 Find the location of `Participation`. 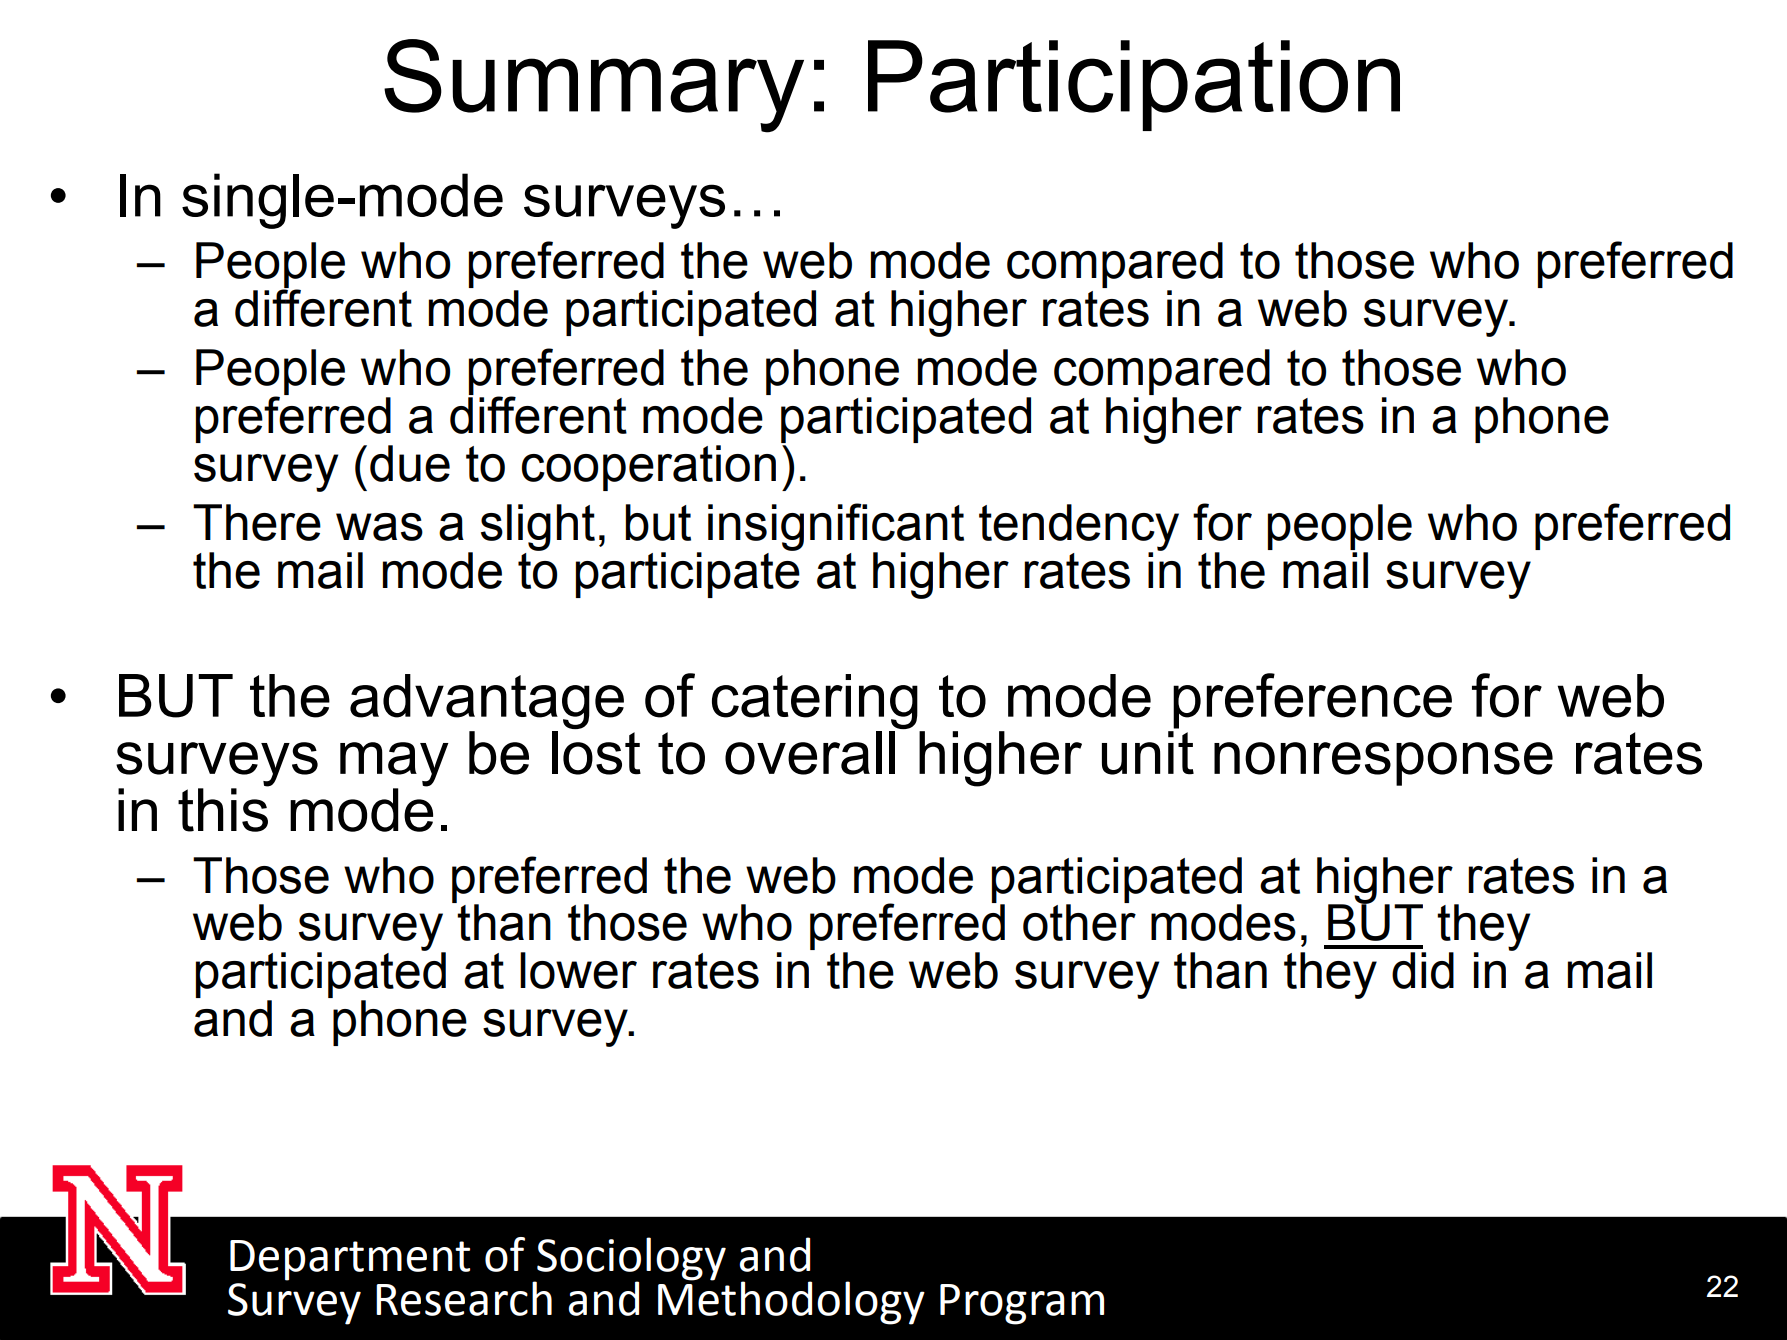

Participation is located at coordinates (1134, 85).
